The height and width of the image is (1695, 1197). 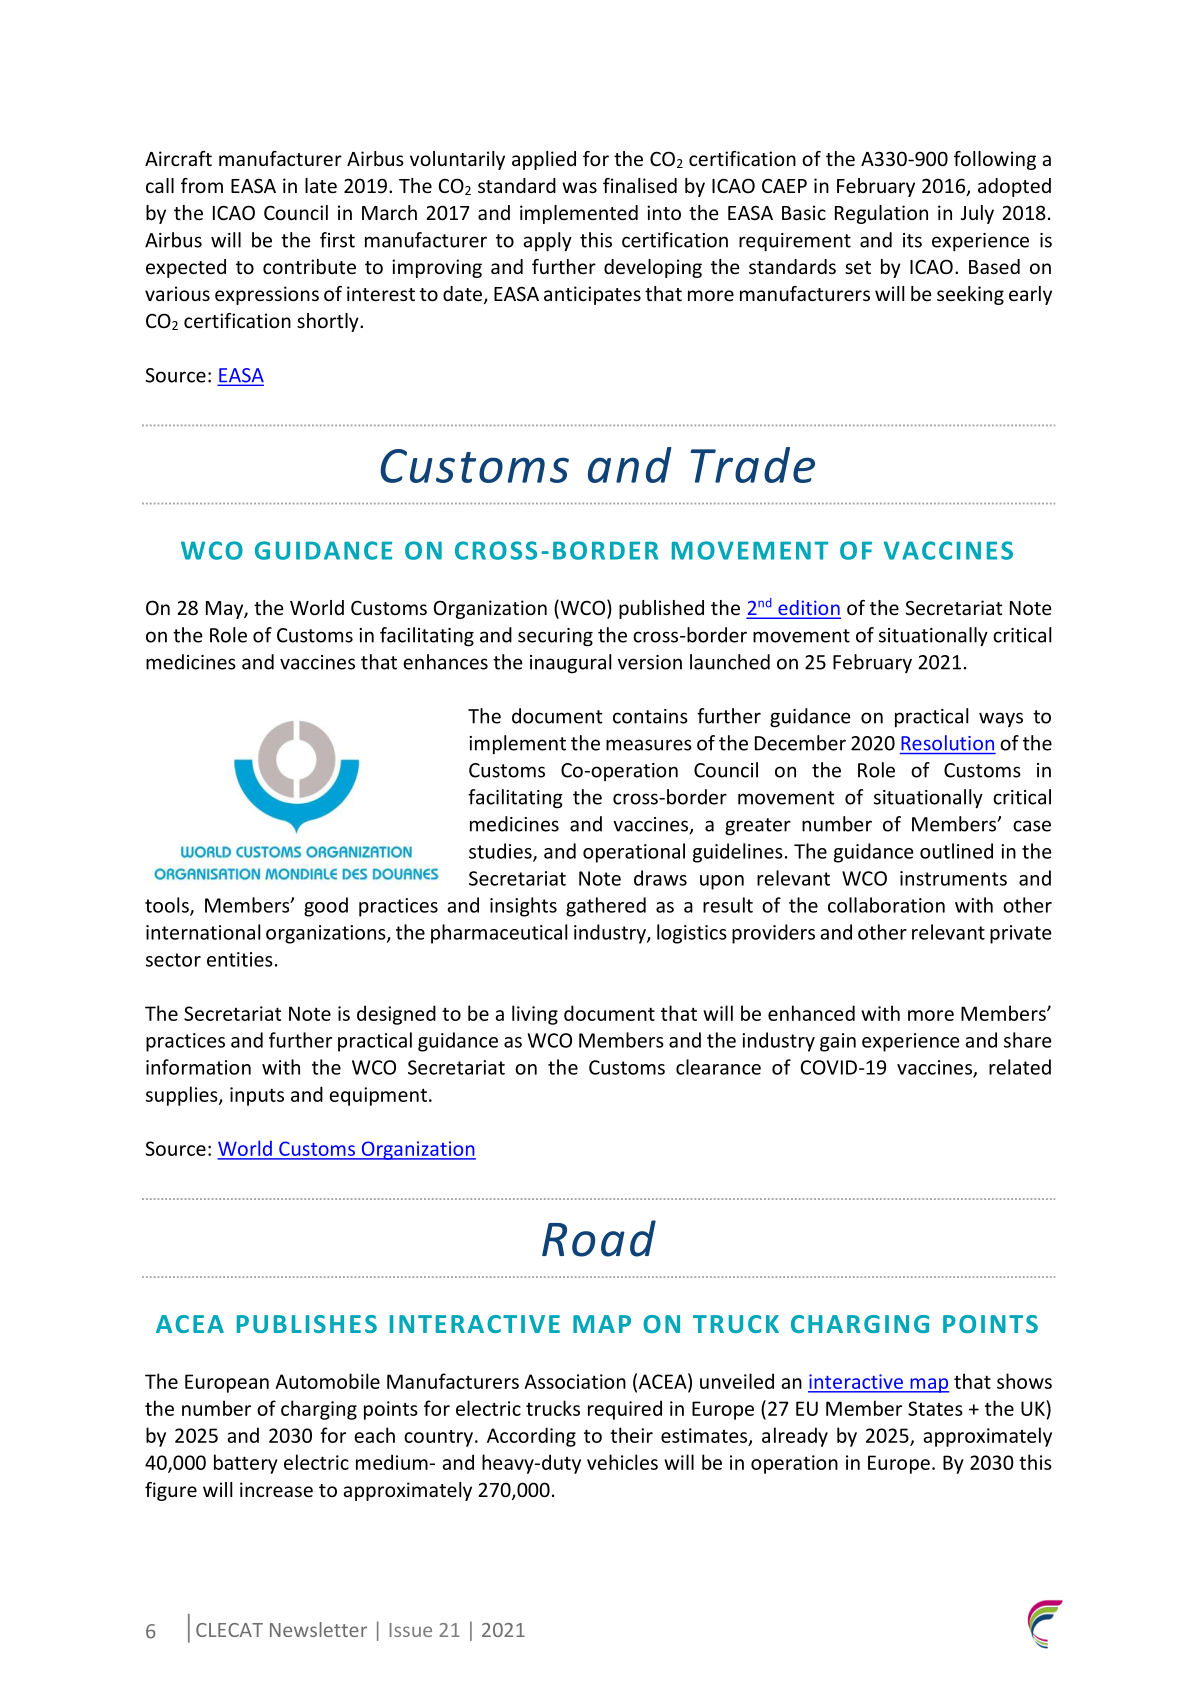 I want to click on from, so click(x=202, y=185).
